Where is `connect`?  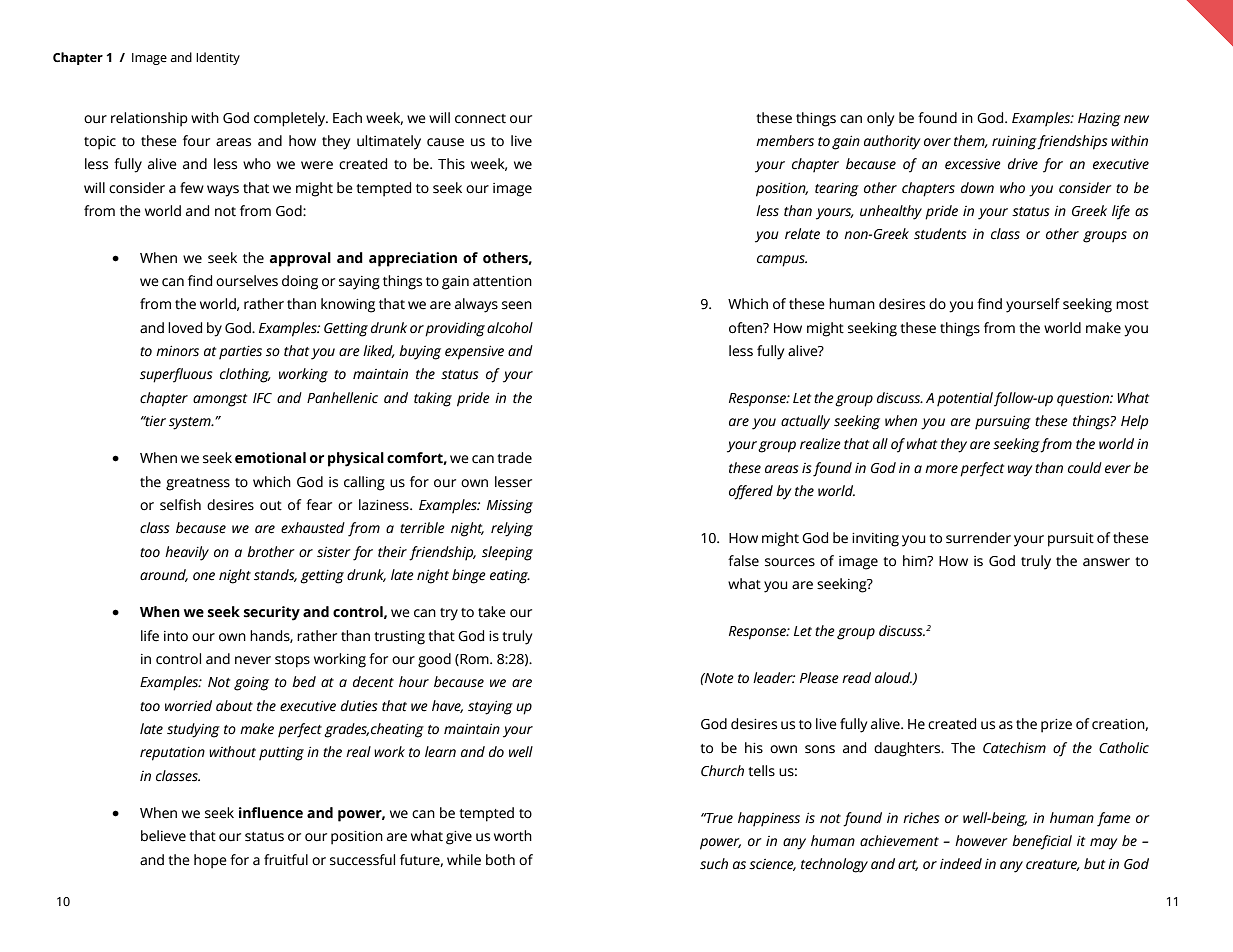
connect is located at coordinates (480, 119).
